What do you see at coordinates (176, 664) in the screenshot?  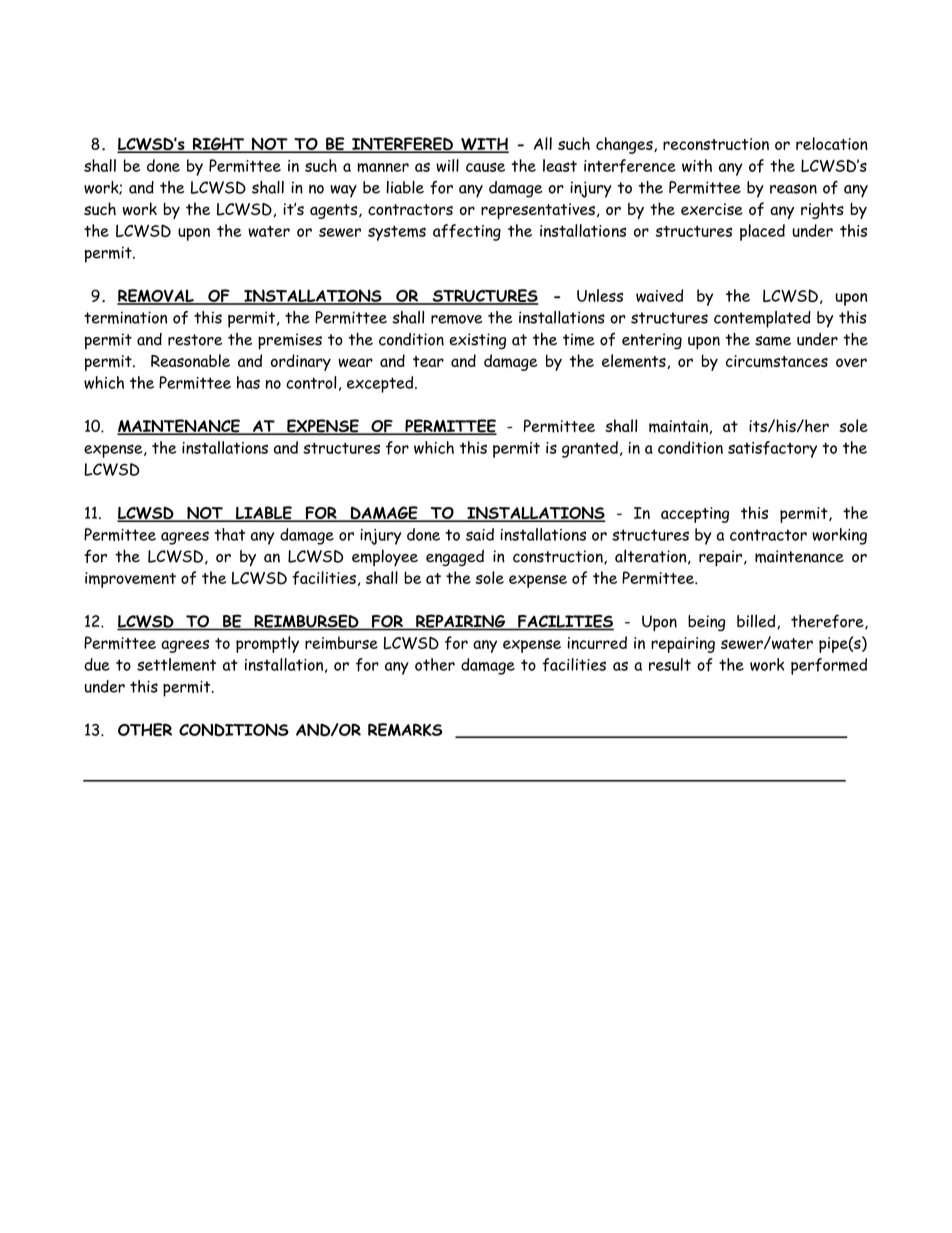 I see `settlement` at bounding box center [176, 664].
